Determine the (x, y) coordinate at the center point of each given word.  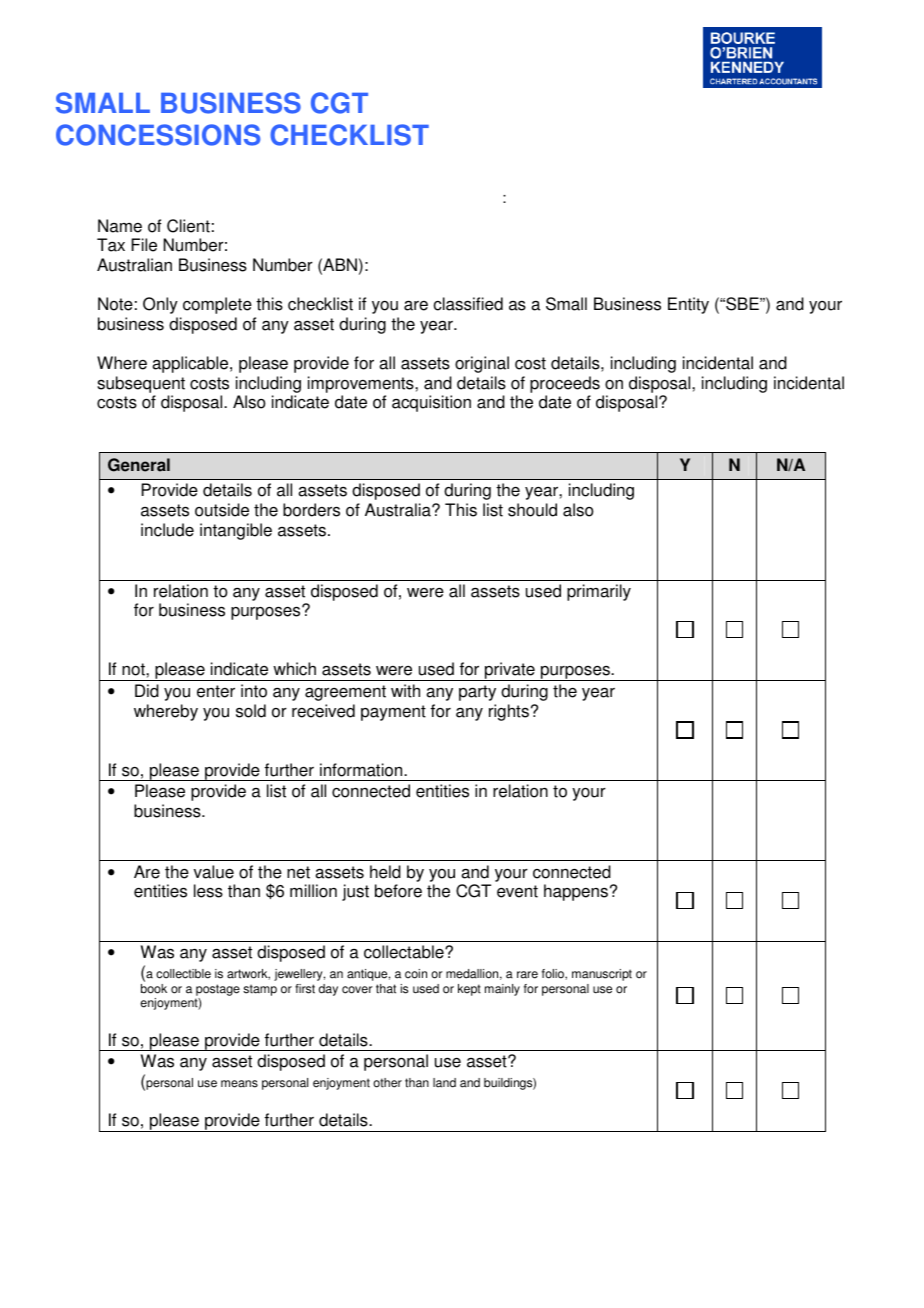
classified (468, 304)
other (387, 1083)
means (239, 1084)
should (532, 510)
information (362, 770)
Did (147, 691)
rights (509, 712)
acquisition (431, 403)
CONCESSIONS (158, 135)
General (139, 465)
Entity (688, 305)
